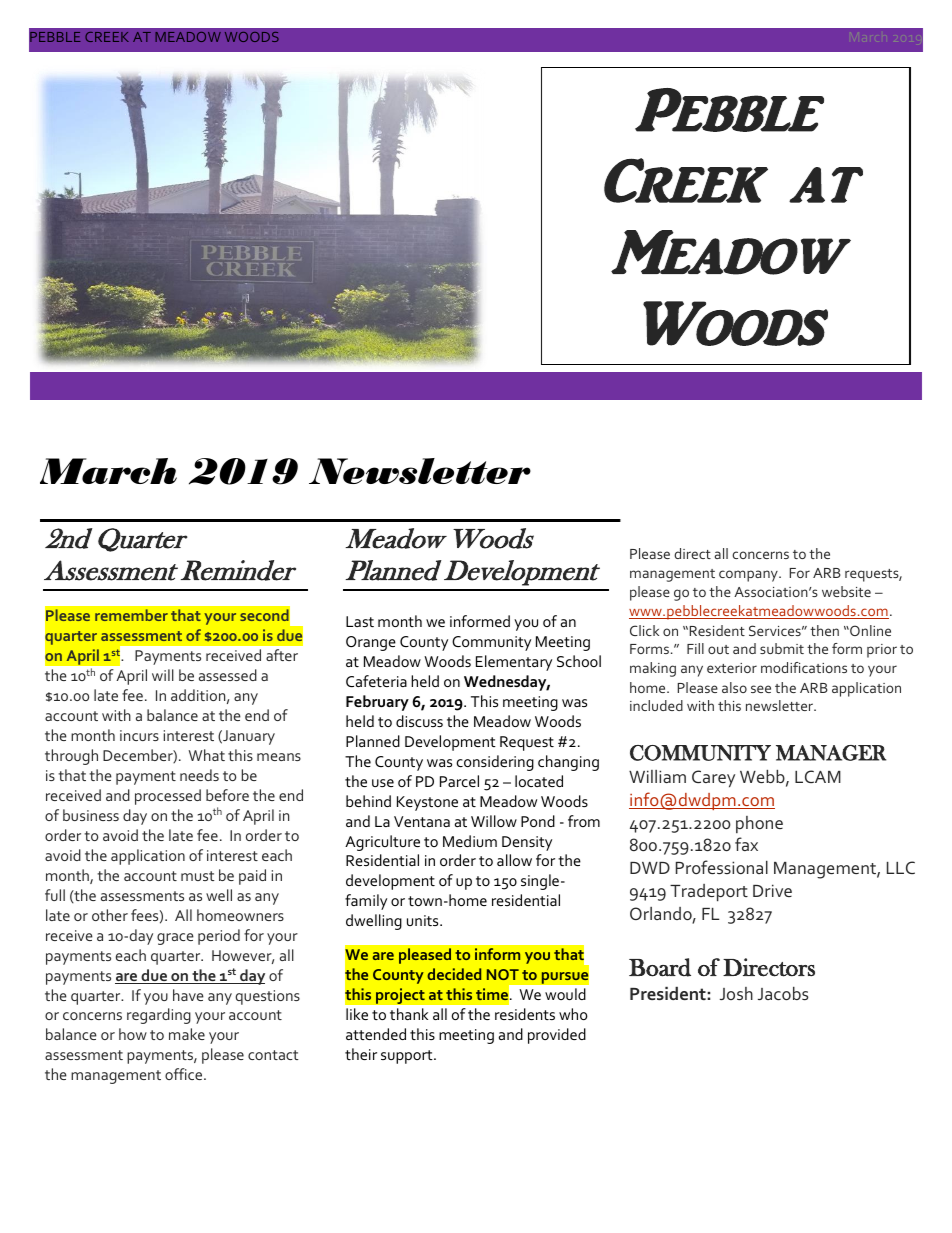  What do you see at coordinates (185, 1074) in the screenshot?
I see `office` at bounding box center [185, 1074].
